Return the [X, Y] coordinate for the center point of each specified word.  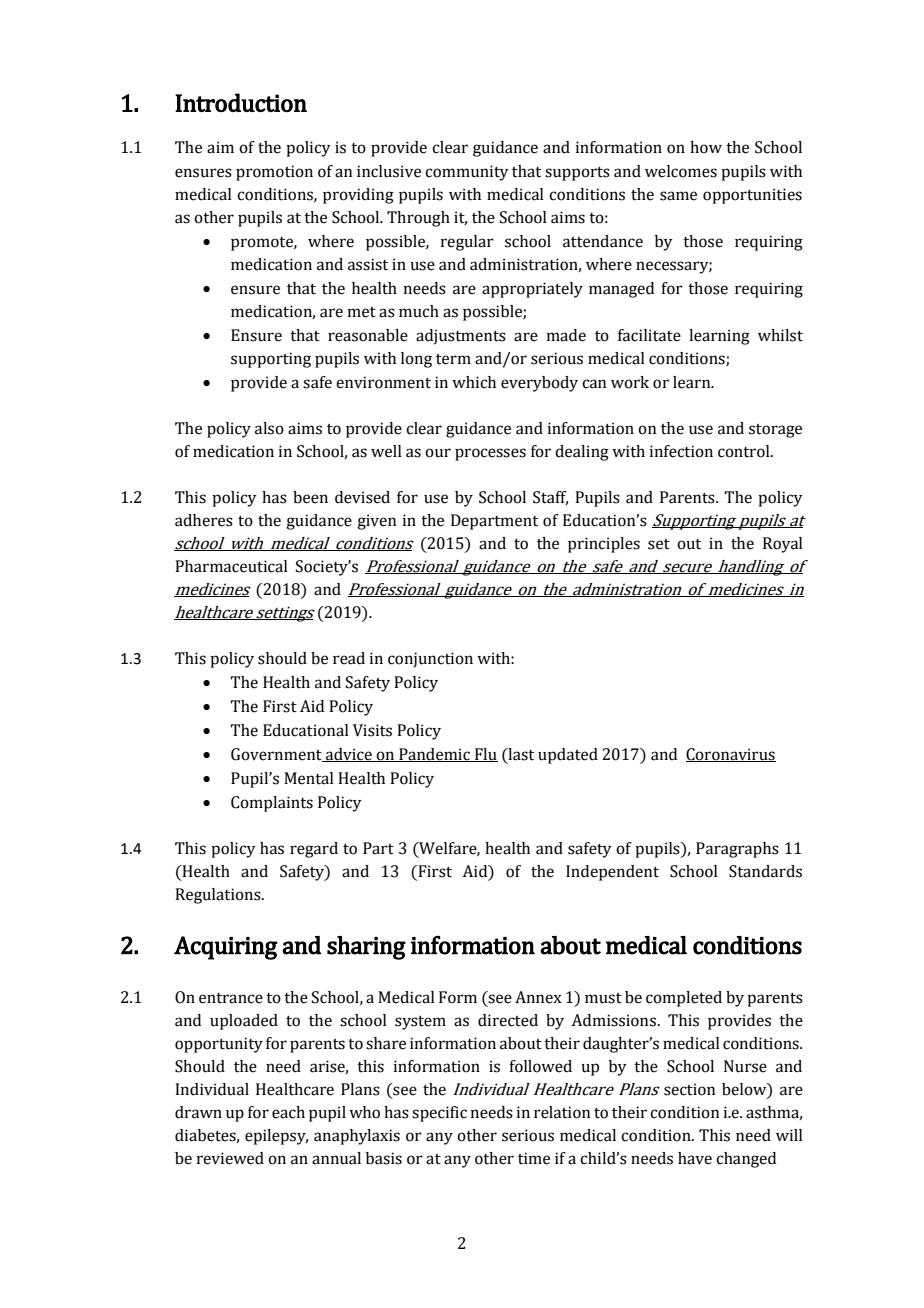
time [534, 1158]
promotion [274, 173]
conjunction [430, 660]
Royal [783, 545]
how [706, 147]
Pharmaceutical [231, 566]
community [467, 173]
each [288, 1112]
